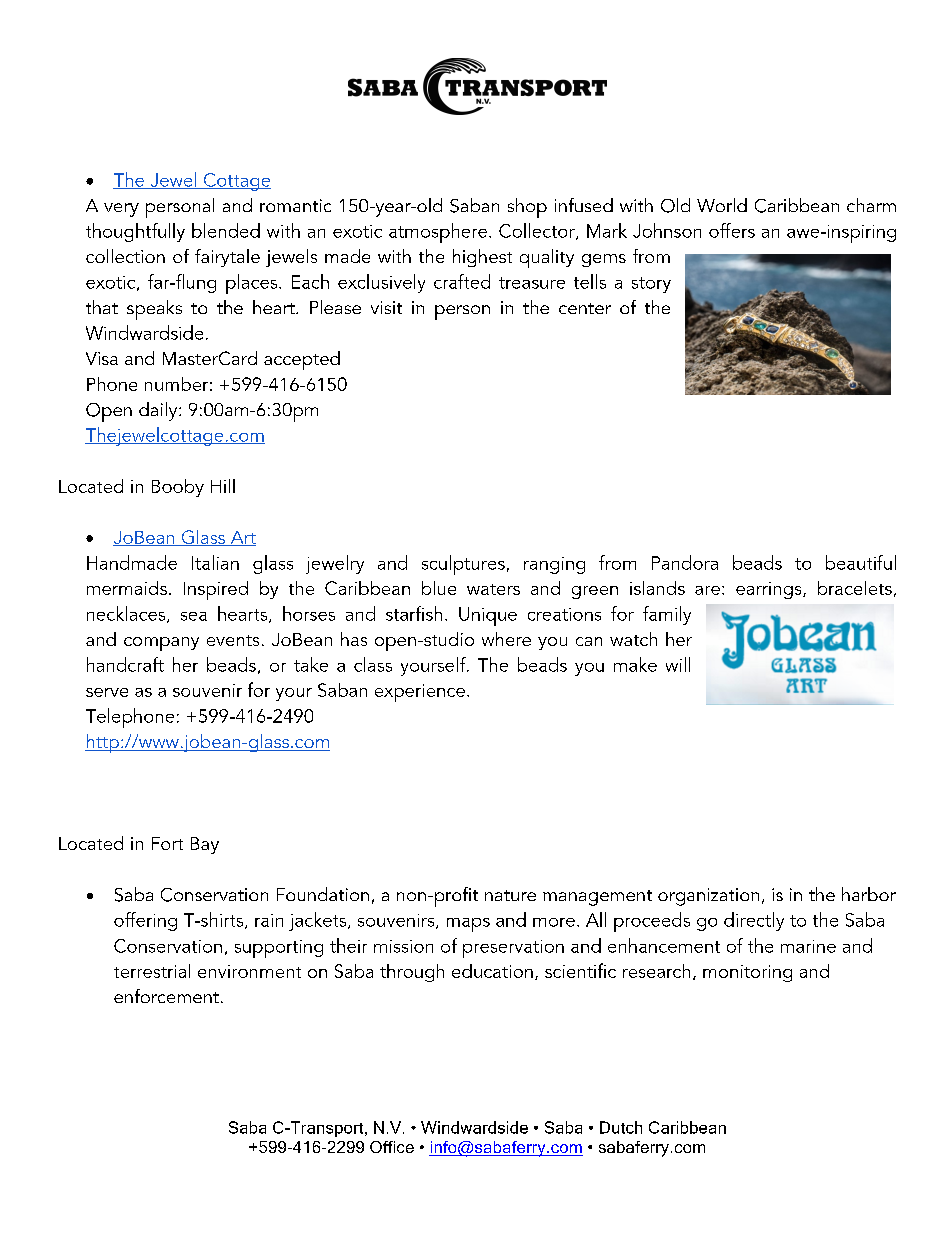 Image resolution: width=952 pixels, height=1233 pixels. I want to click on nature, so click(510, 895).
